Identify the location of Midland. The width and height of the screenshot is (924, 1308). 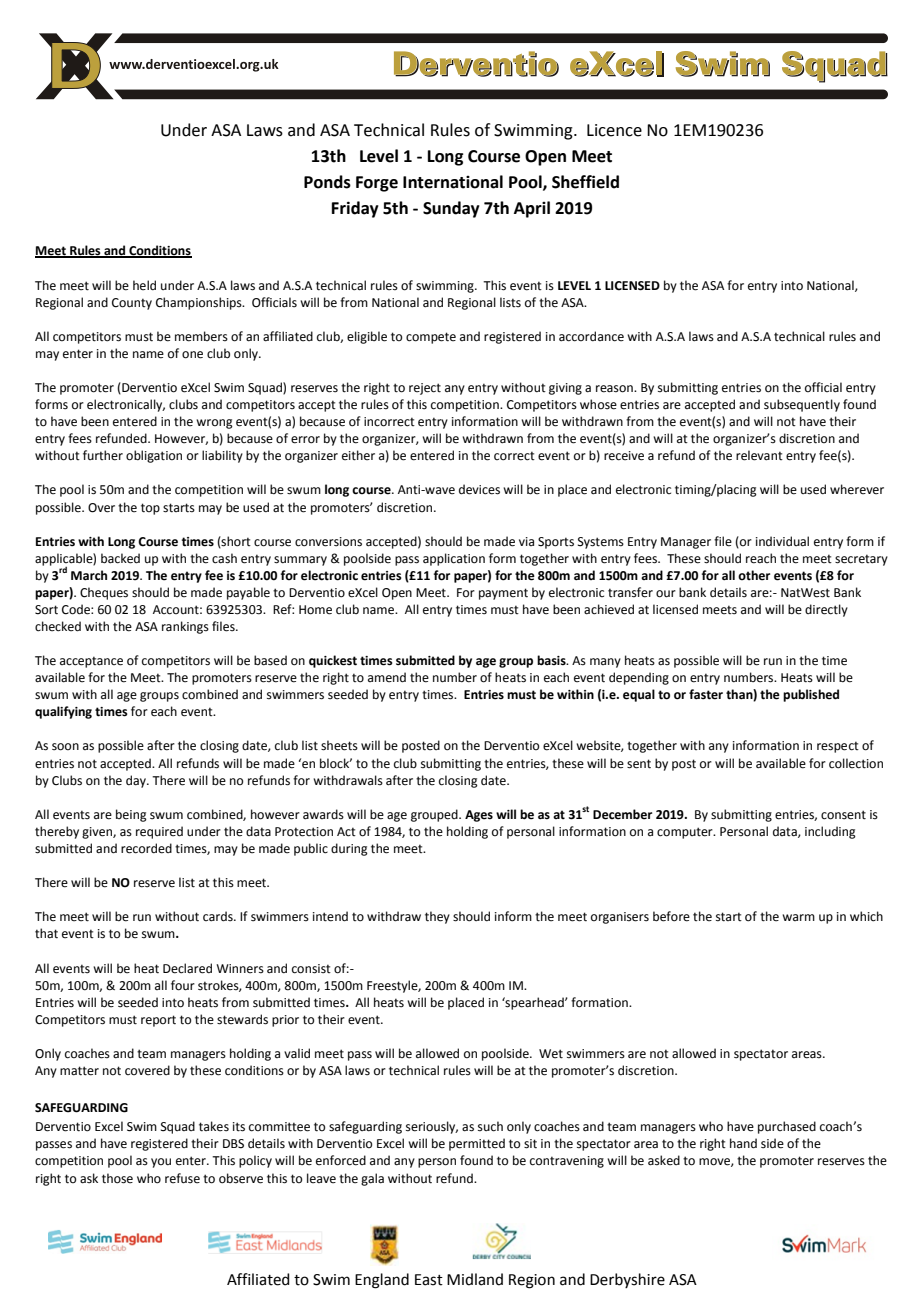
(475, 1279).
